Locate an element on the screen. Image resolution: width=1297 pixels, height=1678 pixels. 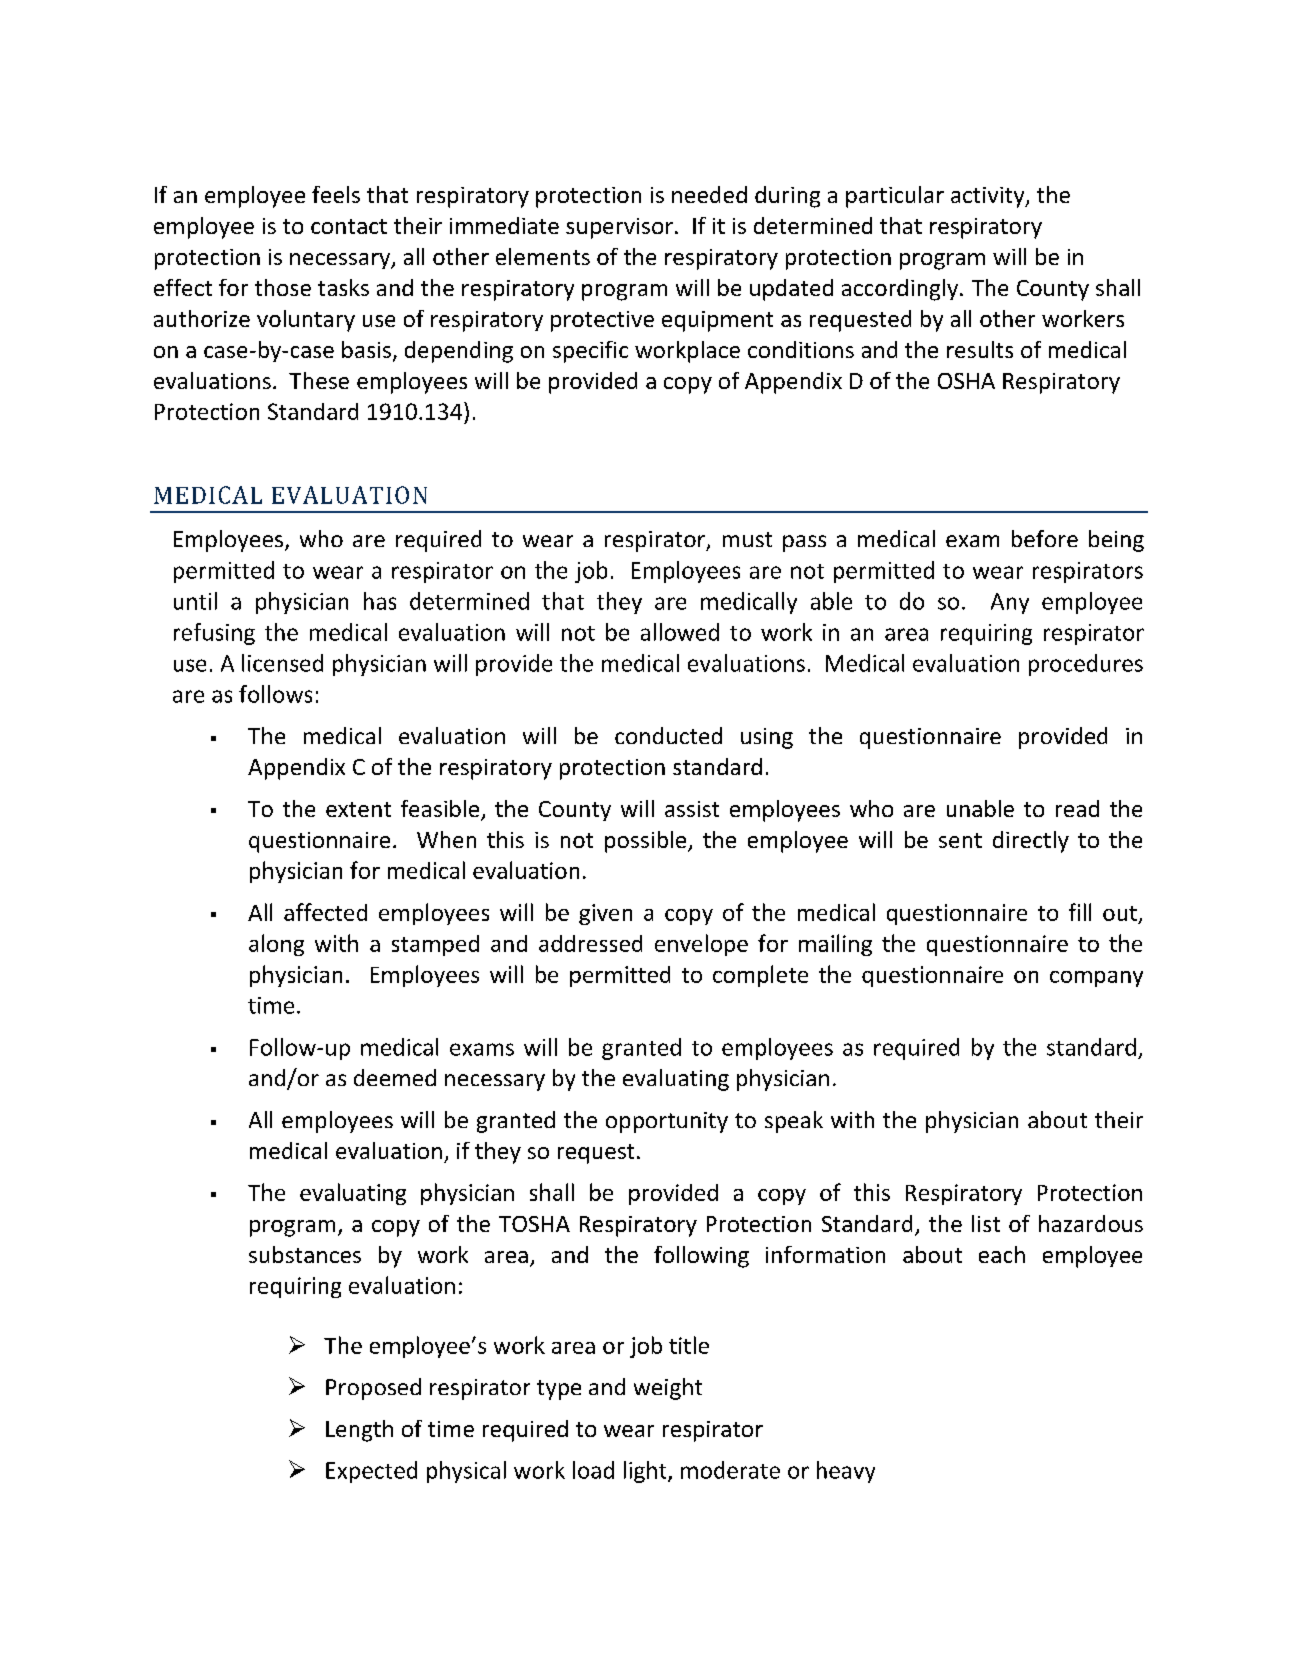
extent is located at coordinates (358, 809).
